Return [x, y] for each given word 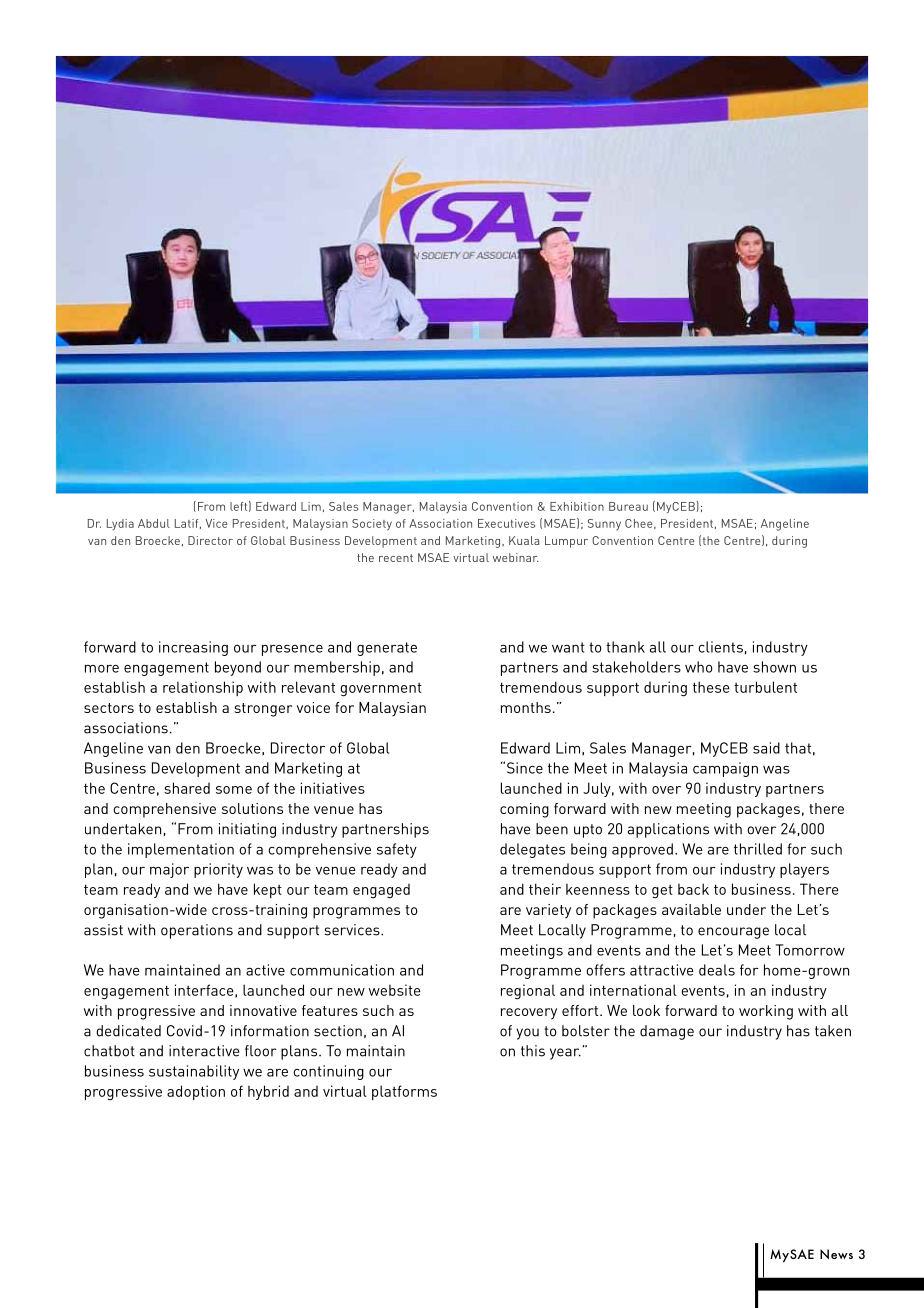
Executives [506, 523]
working [766, 1012]
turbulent [765, 687]
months [526, 707]
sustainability [194, 1072]
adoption [196, 1092]
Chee [640, 524]
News [836, 1254]
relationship [203, 688]
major [169, 870]
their [545, 889]
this [533, 1051]
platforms [404, 1092]
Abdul [154, 523]
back [693, 889]
